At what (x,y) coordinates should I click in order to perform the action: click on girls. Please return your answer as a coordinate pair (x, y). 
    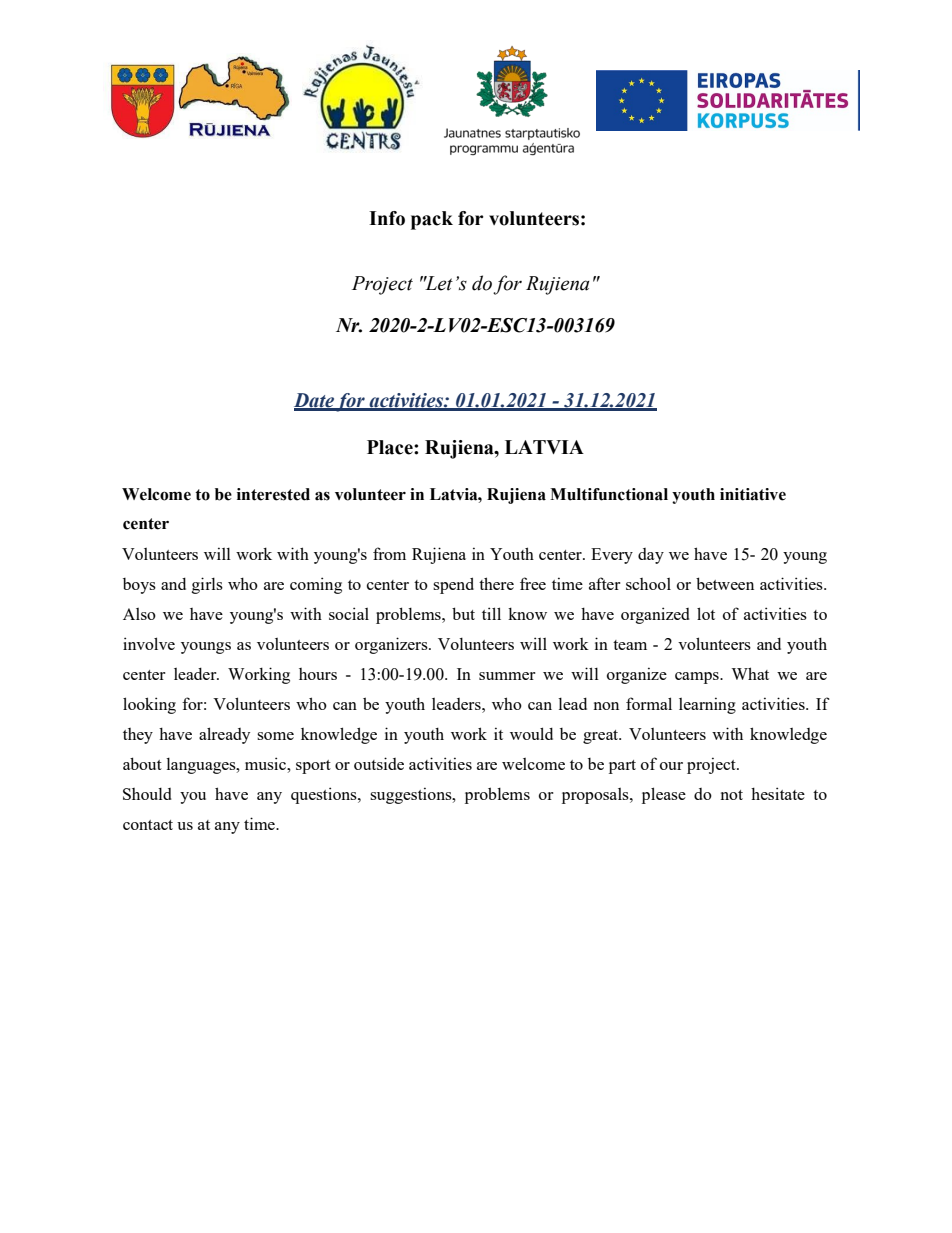
    Looking at the image, I should click on (207, 585).
